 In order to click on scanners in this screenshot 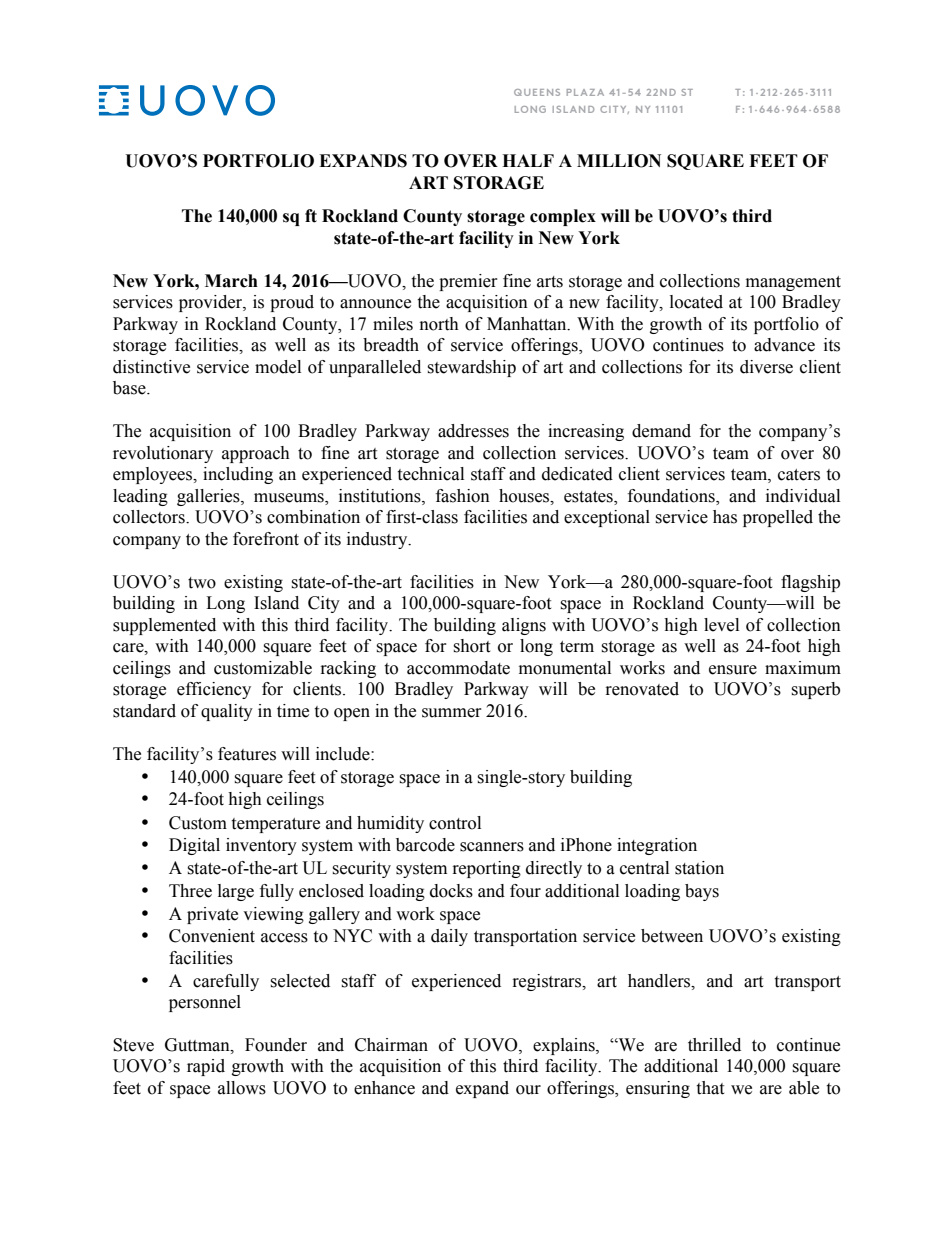, I will do `click(492, 847)`.
